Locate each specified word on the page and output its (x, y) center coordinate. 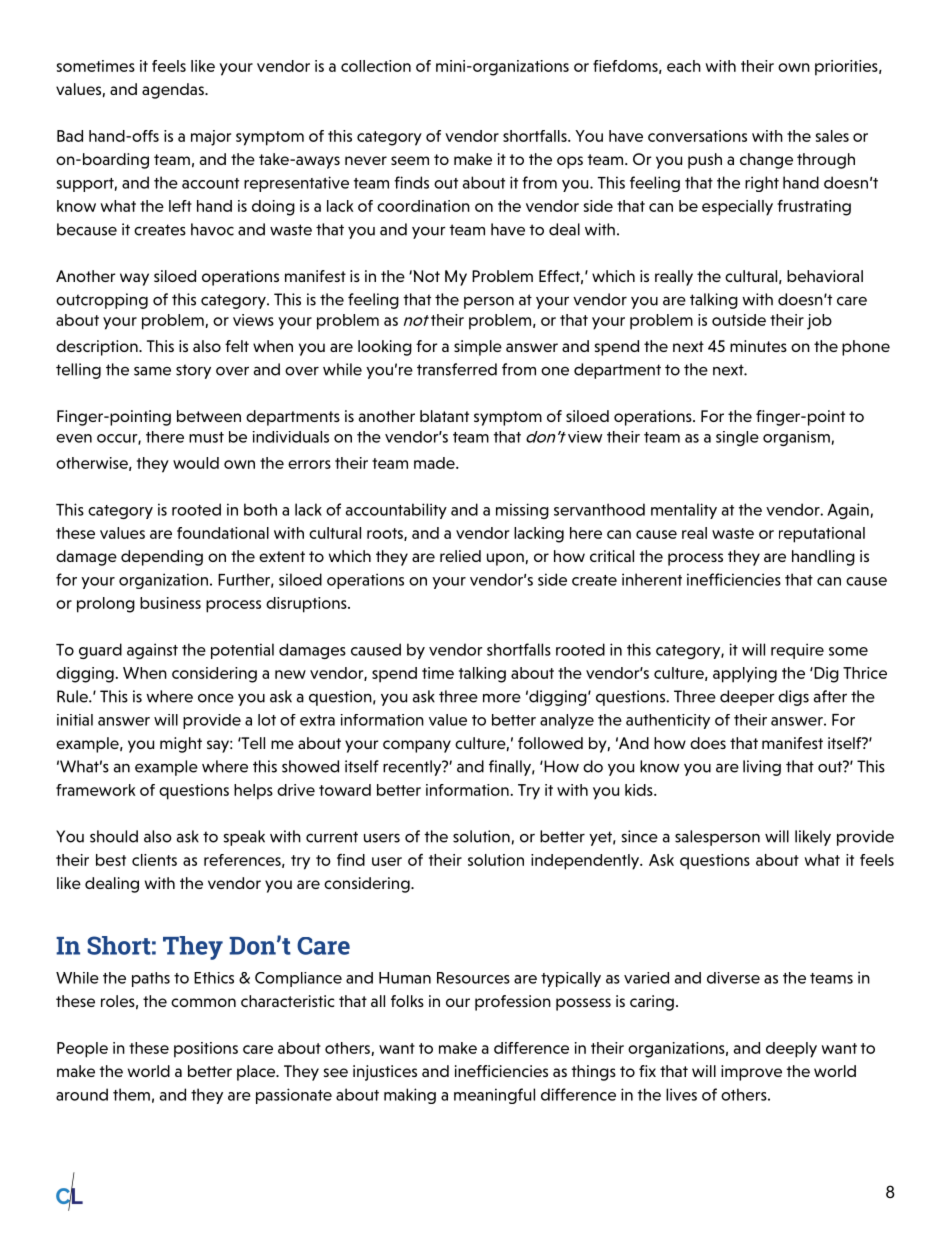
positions (206, 1050)
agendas (174, 91)
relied (460, 556)
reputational (822, 535)
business (170, 603)
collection (376, 66)
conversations (697, 136)
